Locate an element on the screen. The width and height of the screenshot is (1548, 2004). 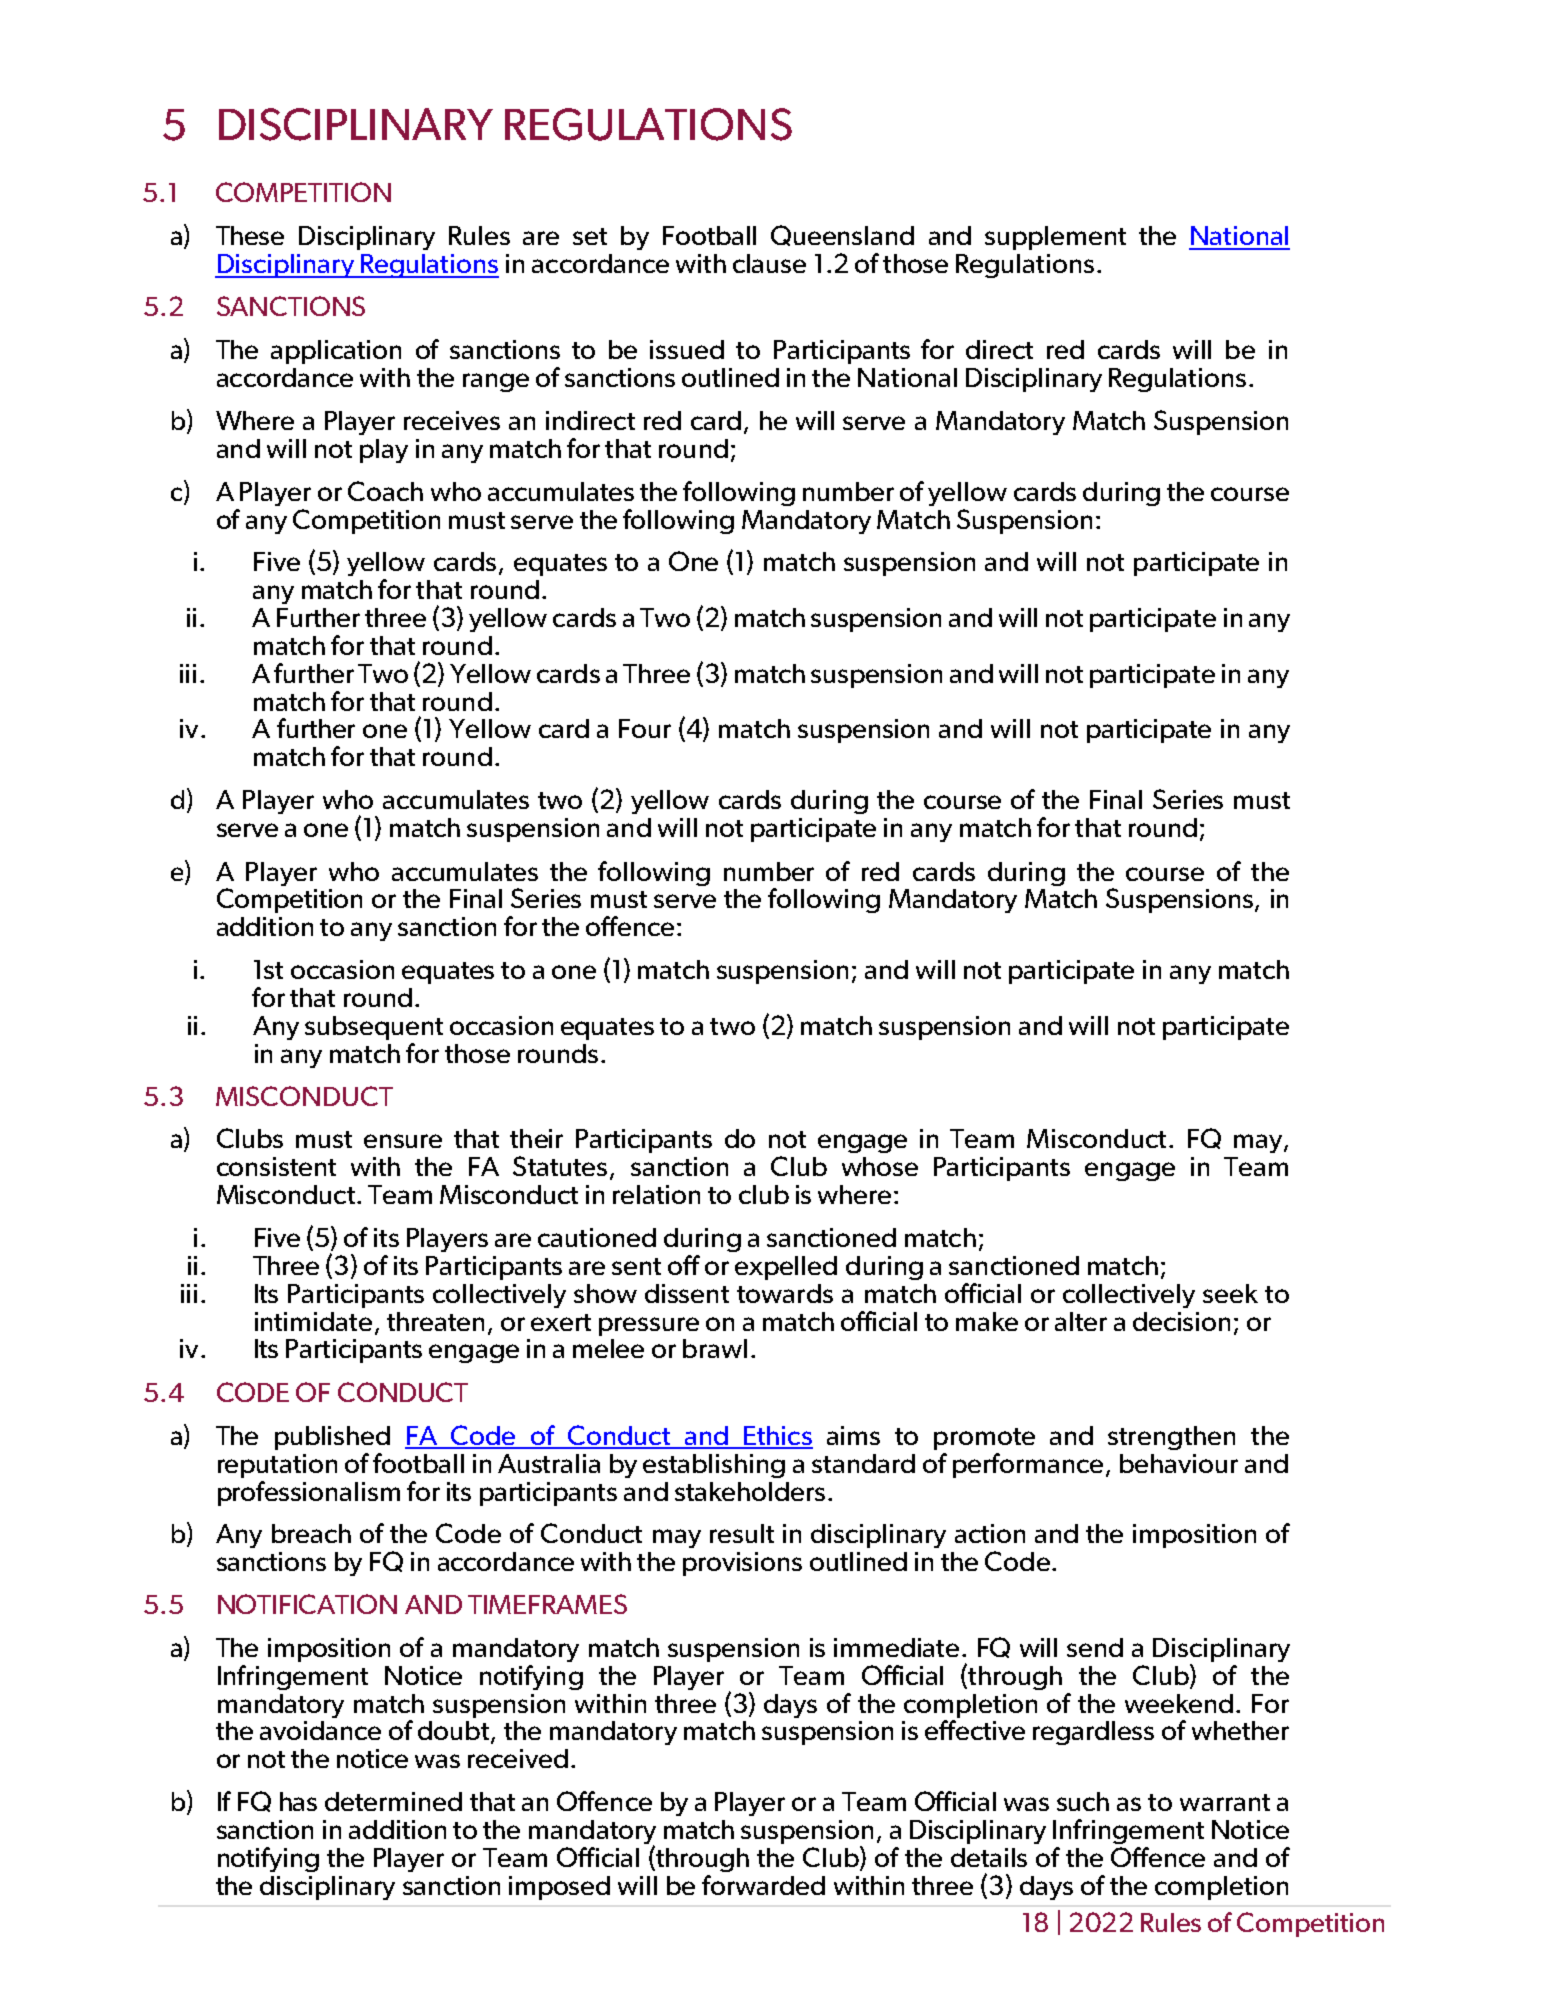
Four is located at coordinates (645, 728).
